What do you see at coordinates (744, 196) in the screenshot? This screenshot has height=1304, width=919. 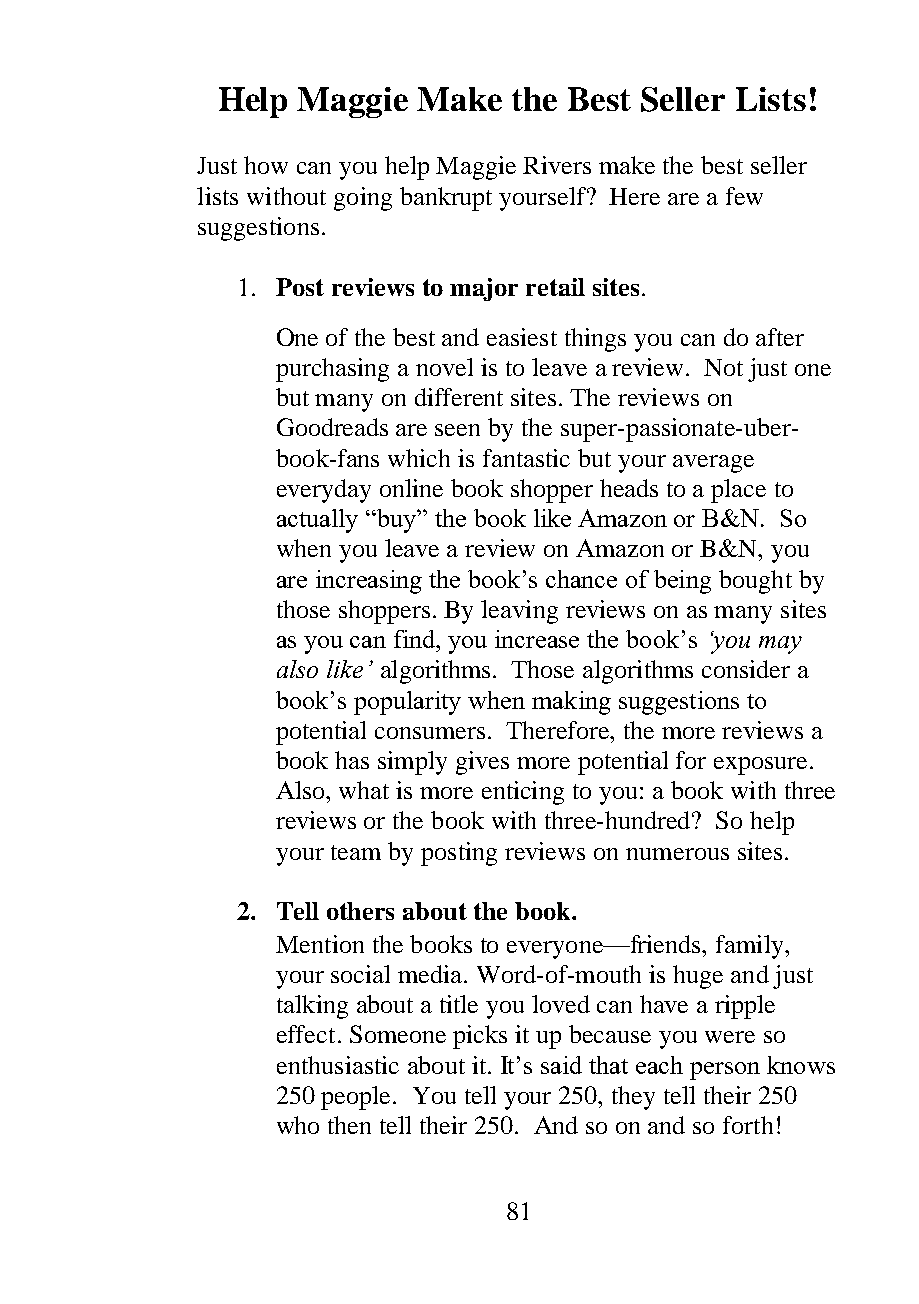 I see `few` at bounding box center [744, 196].
